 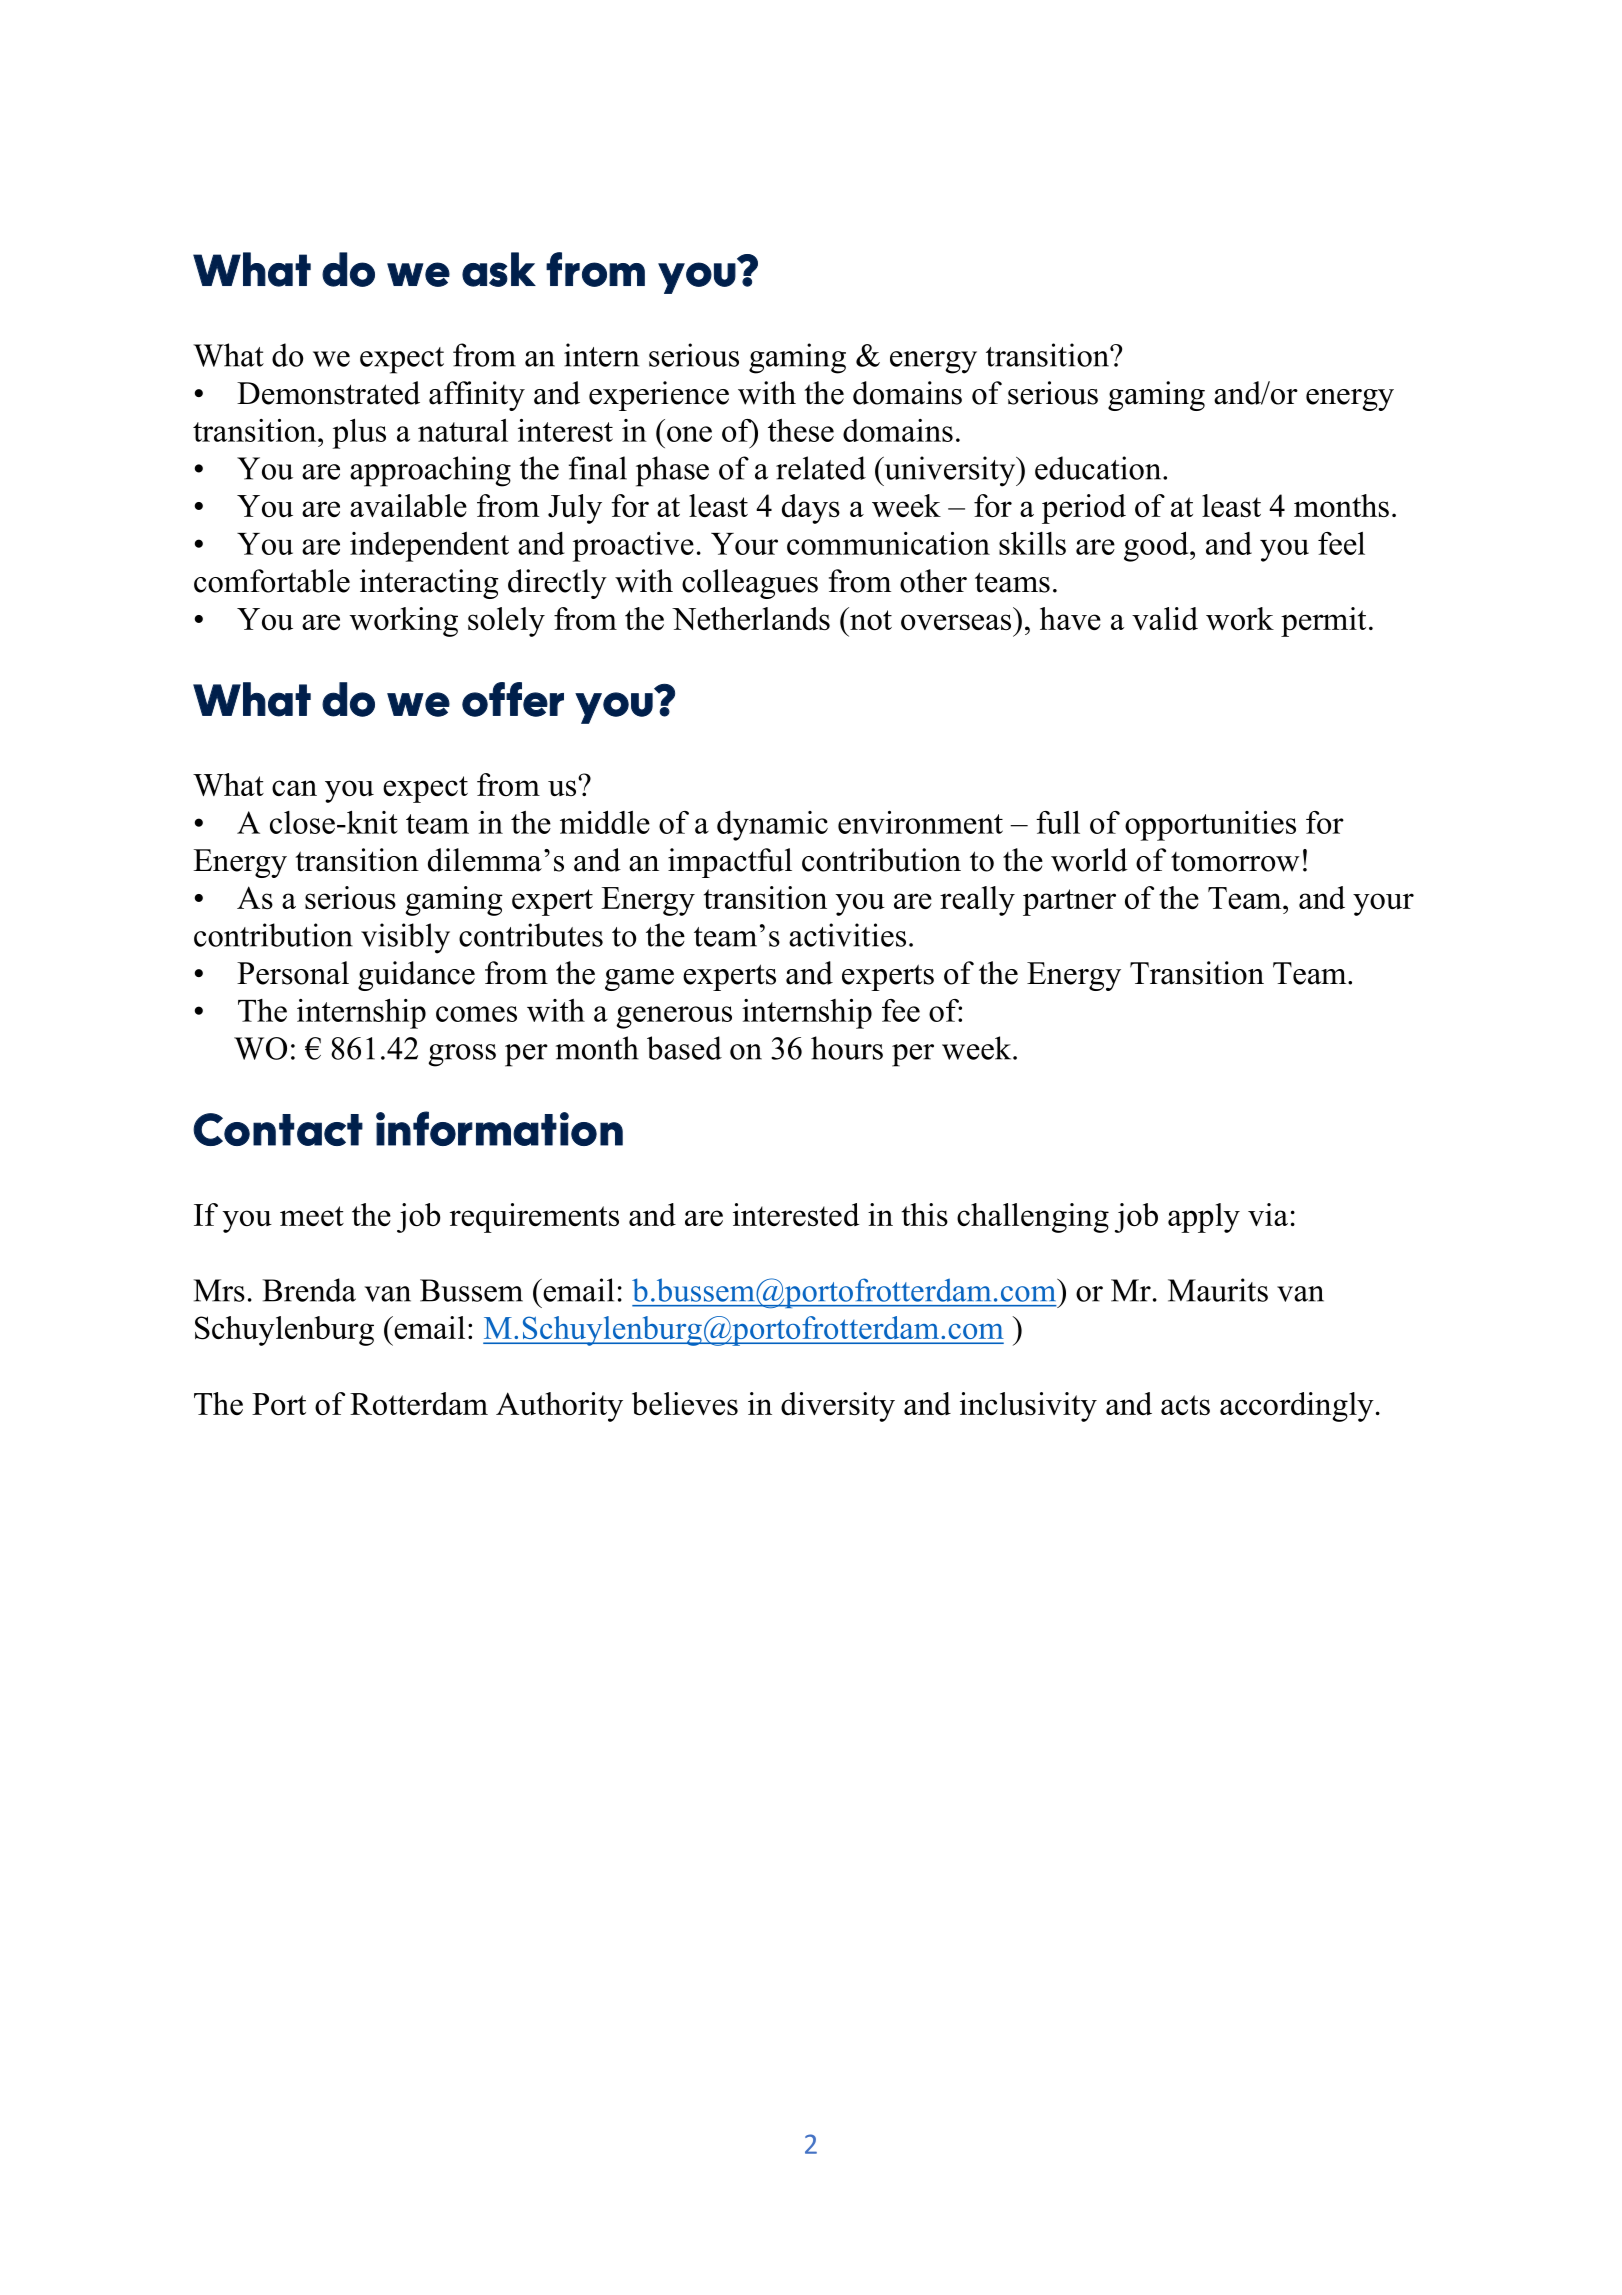 What do you see at coordinates (499, 269) in the image?
I see `ask` at bounding box center [499, 269].
